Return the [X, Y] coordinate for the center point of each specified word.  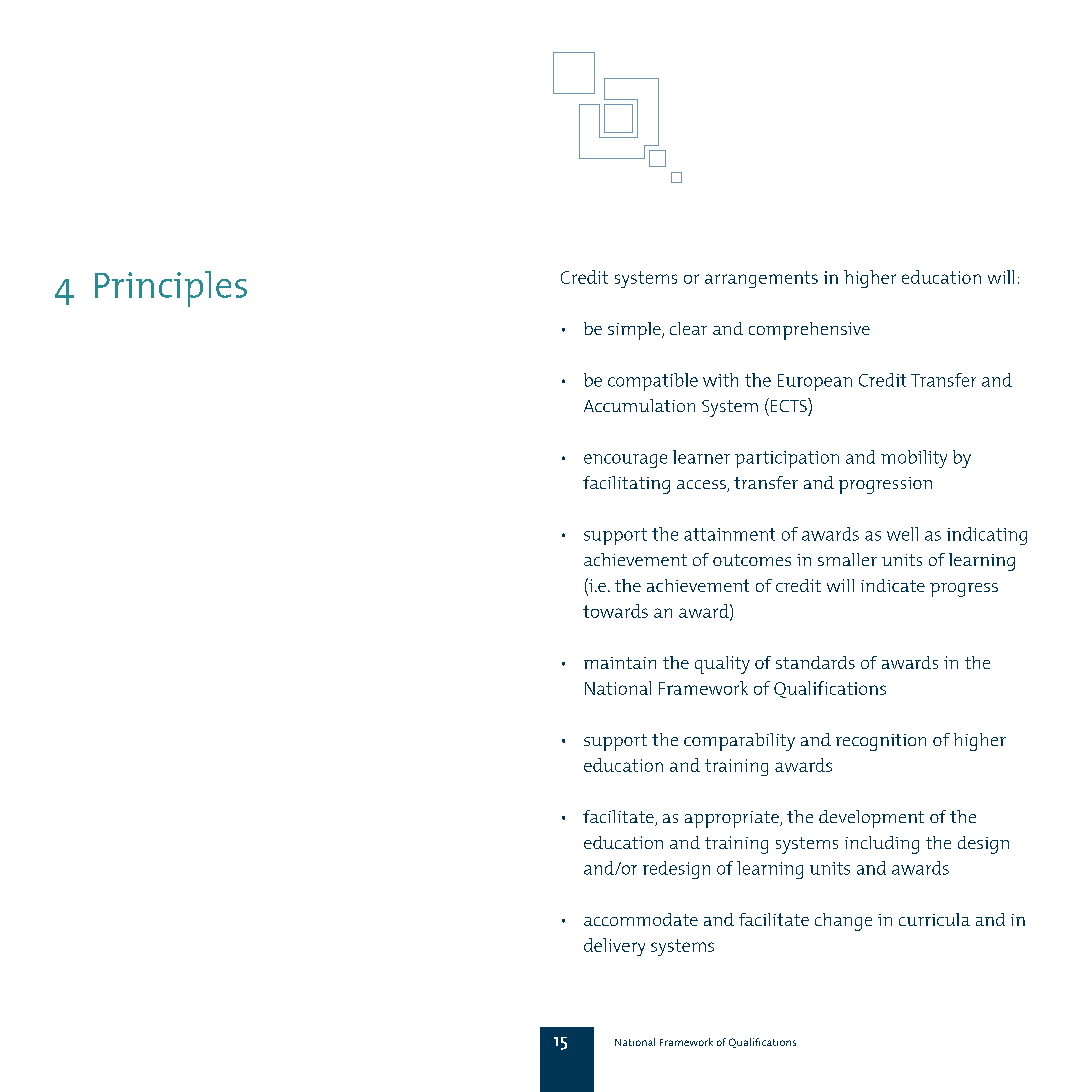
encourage [625, 461]
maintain [620, 663]
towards [615, 611]
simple [635, 331]
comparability [739, 742]
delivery [614, 947]
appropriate [733, 819]
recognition [881, 742]
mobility [914, 459]
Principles [171, 289]
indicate [893, 585]
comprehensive [809, 331]
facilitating [626, 485]
